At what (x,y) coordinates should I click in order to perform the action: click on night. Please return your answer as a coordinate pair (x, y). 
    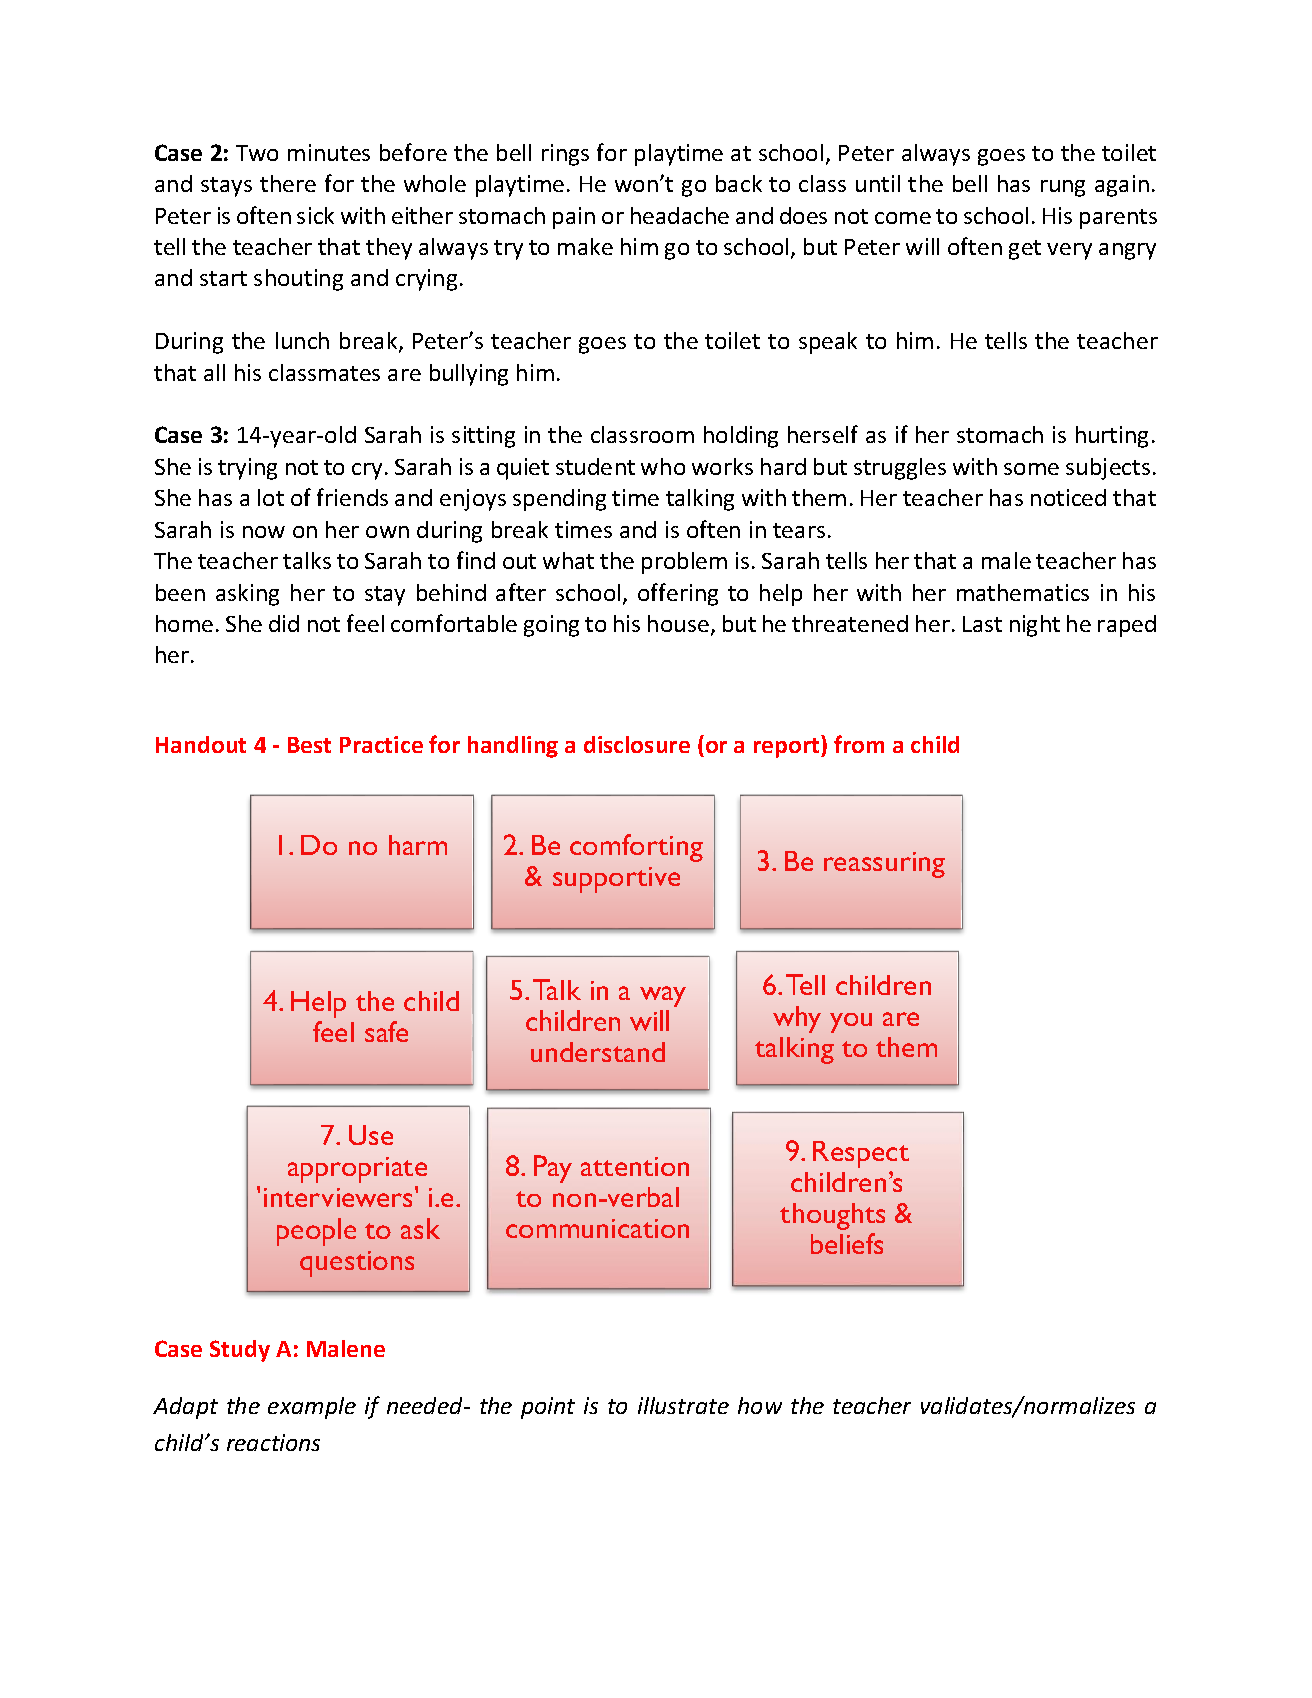
    Looking at the image, I should click on (1035, 626).
